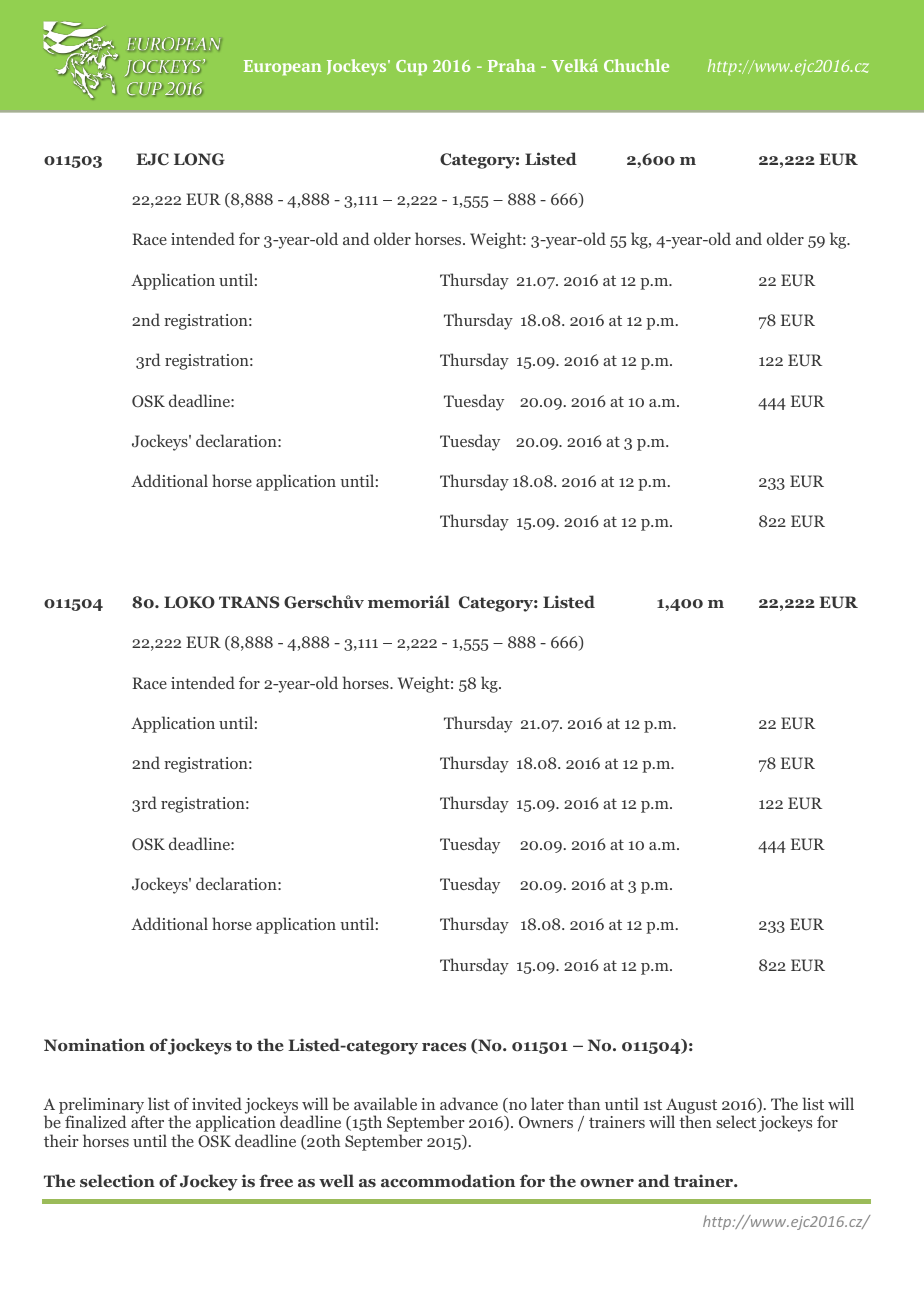 The width and height of the image is (924, 1308). What do you see at coordinates (385, 1103) in the image?
I see `available` at bounding box center [385, 1103].
